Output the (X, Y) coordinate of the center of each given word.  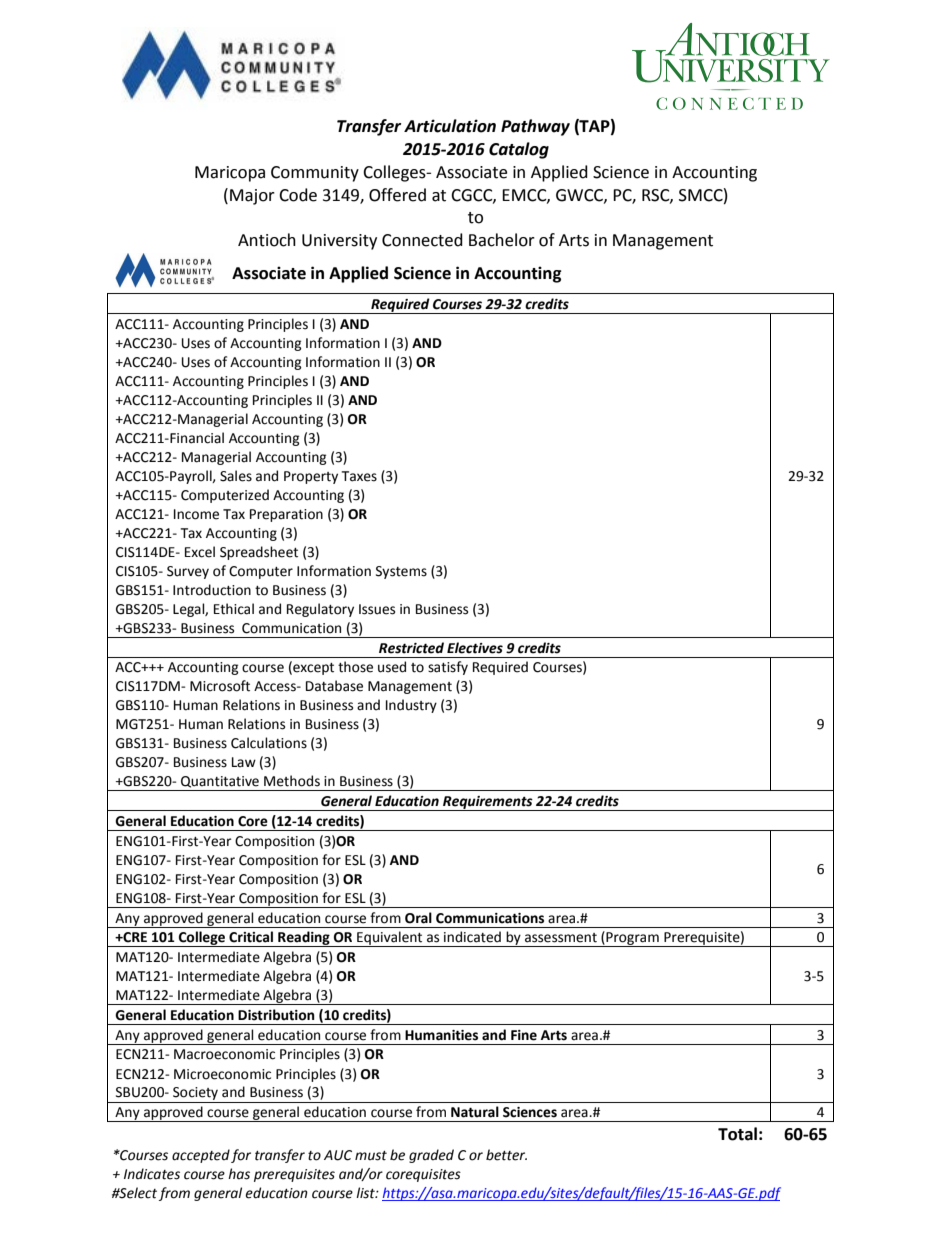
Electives (475, 648)
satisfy (448, 668)
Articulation (450, 126)
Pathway (535, 127)
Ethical (234, 609)
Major (252, 197)
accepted (201, 1156)
